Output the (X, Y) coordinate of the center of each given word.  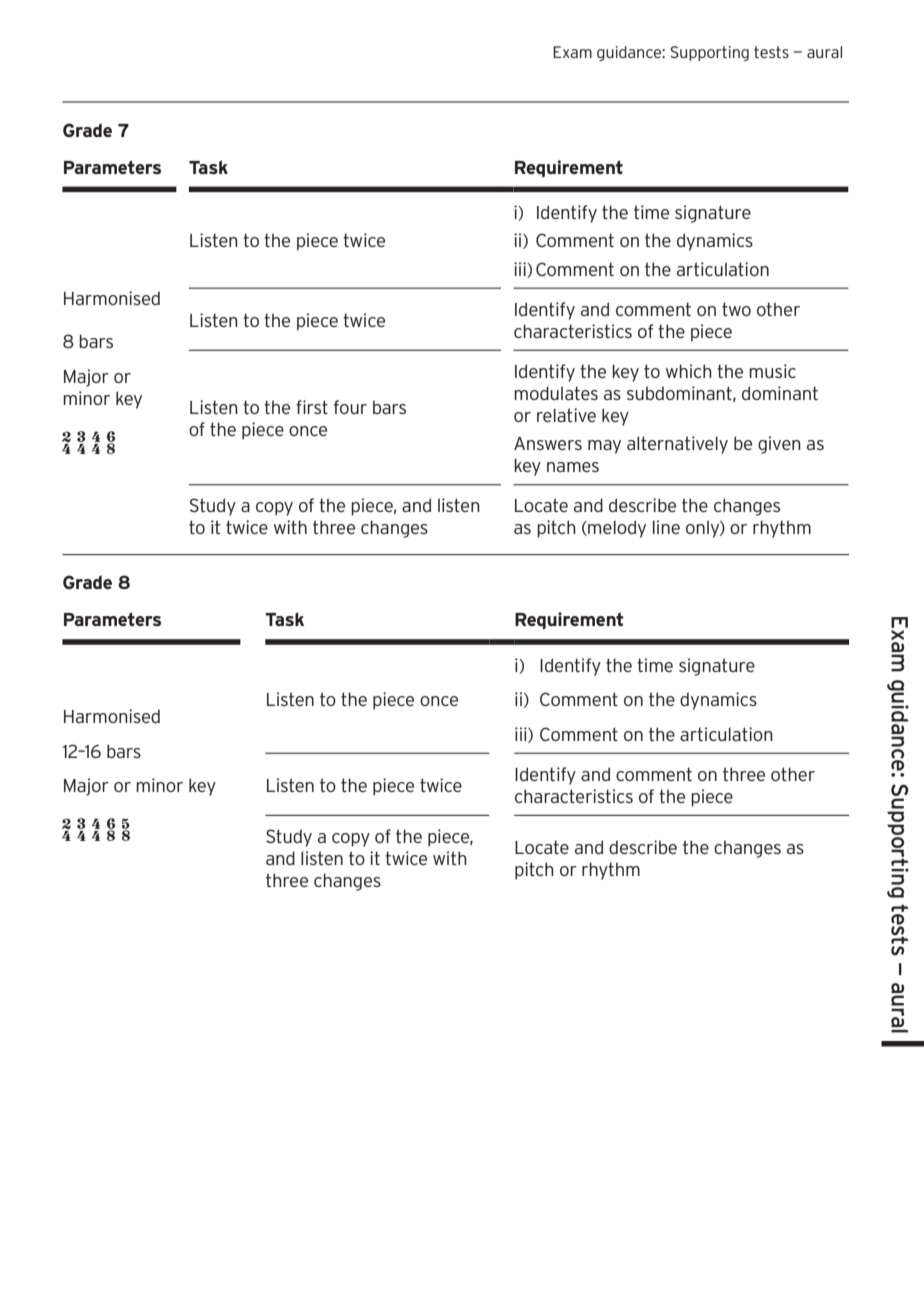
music (772, 371)
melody (616, 529)
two (736, 309)
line (666, 527)
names (573, 467)
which (689, 371)
